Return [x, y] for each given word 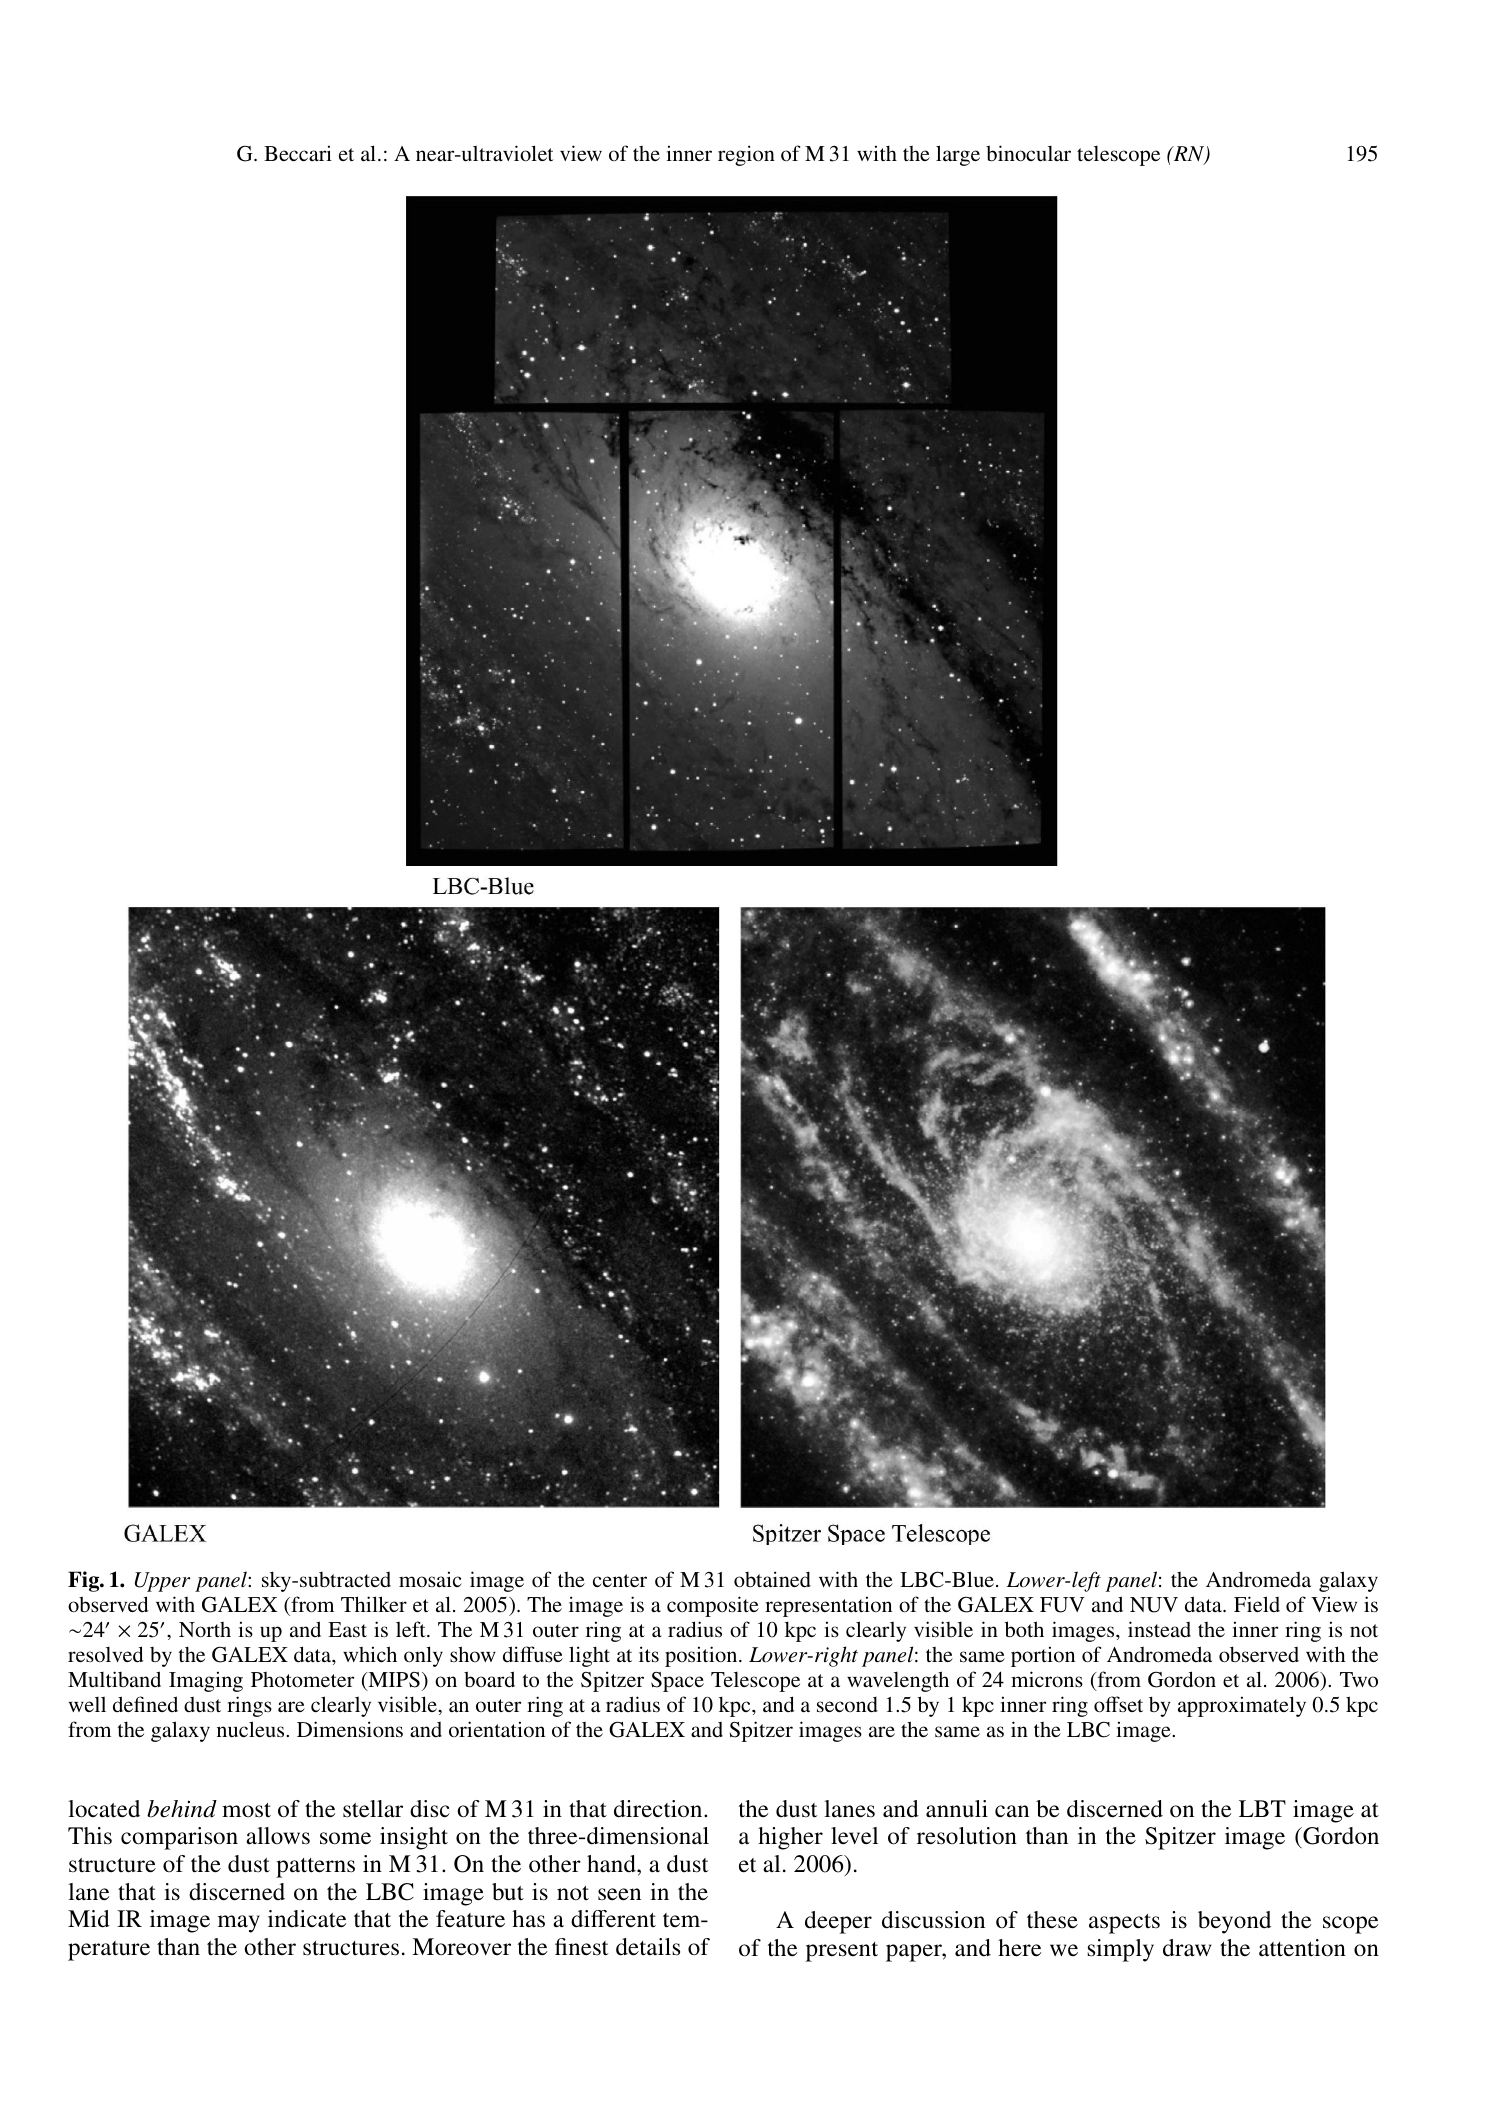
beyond [1234, 1922]
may [239, 1924]
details [648, 1947]
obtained [772, 1579]
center [620, 1580]
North [205, 1629]
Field [1257, 1604]
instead [1159, 1629]
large [958, 155]
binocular [1028, 153]
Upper [163, 1582]
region [746, 155]
